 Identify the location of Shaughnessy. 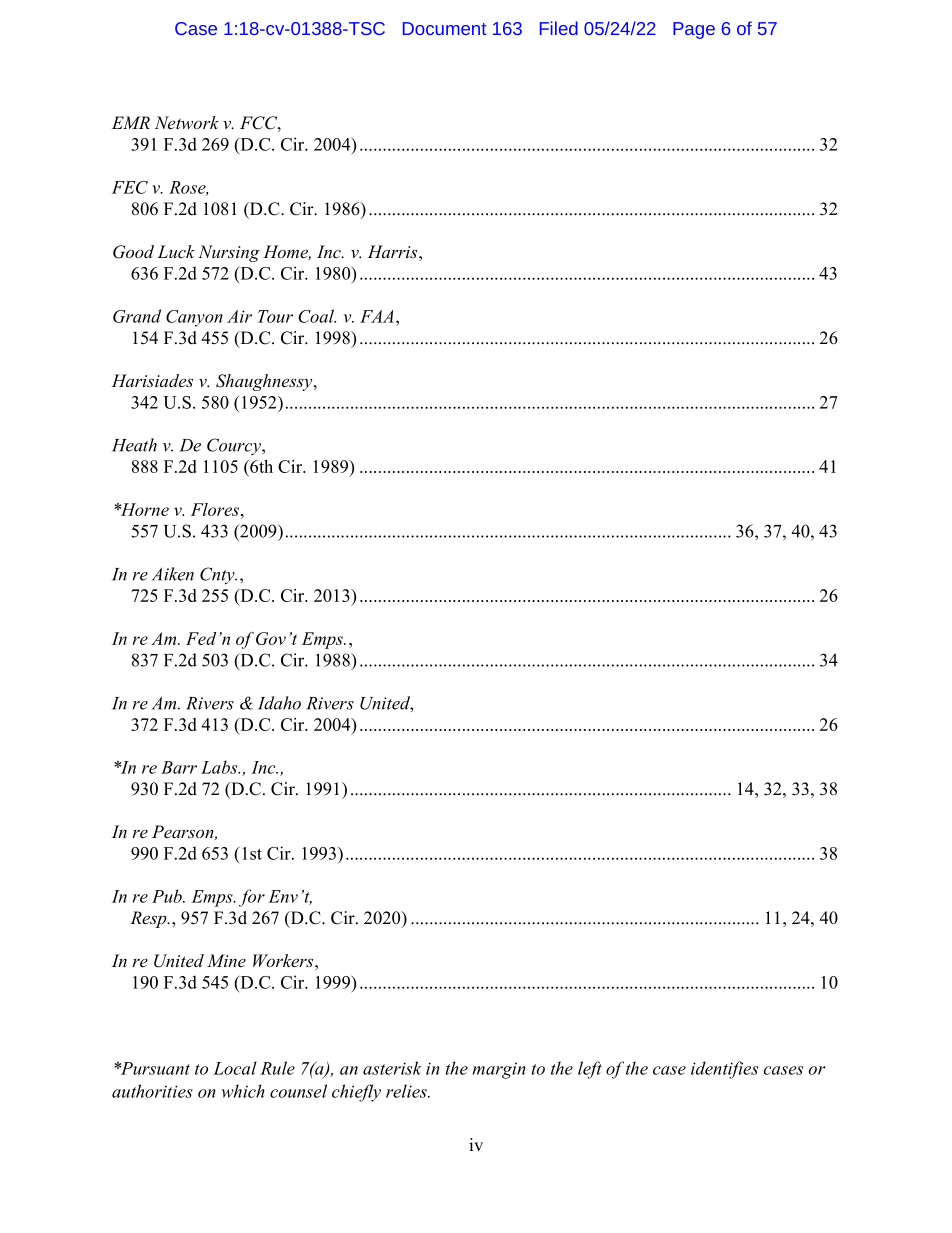
(265, 382).
